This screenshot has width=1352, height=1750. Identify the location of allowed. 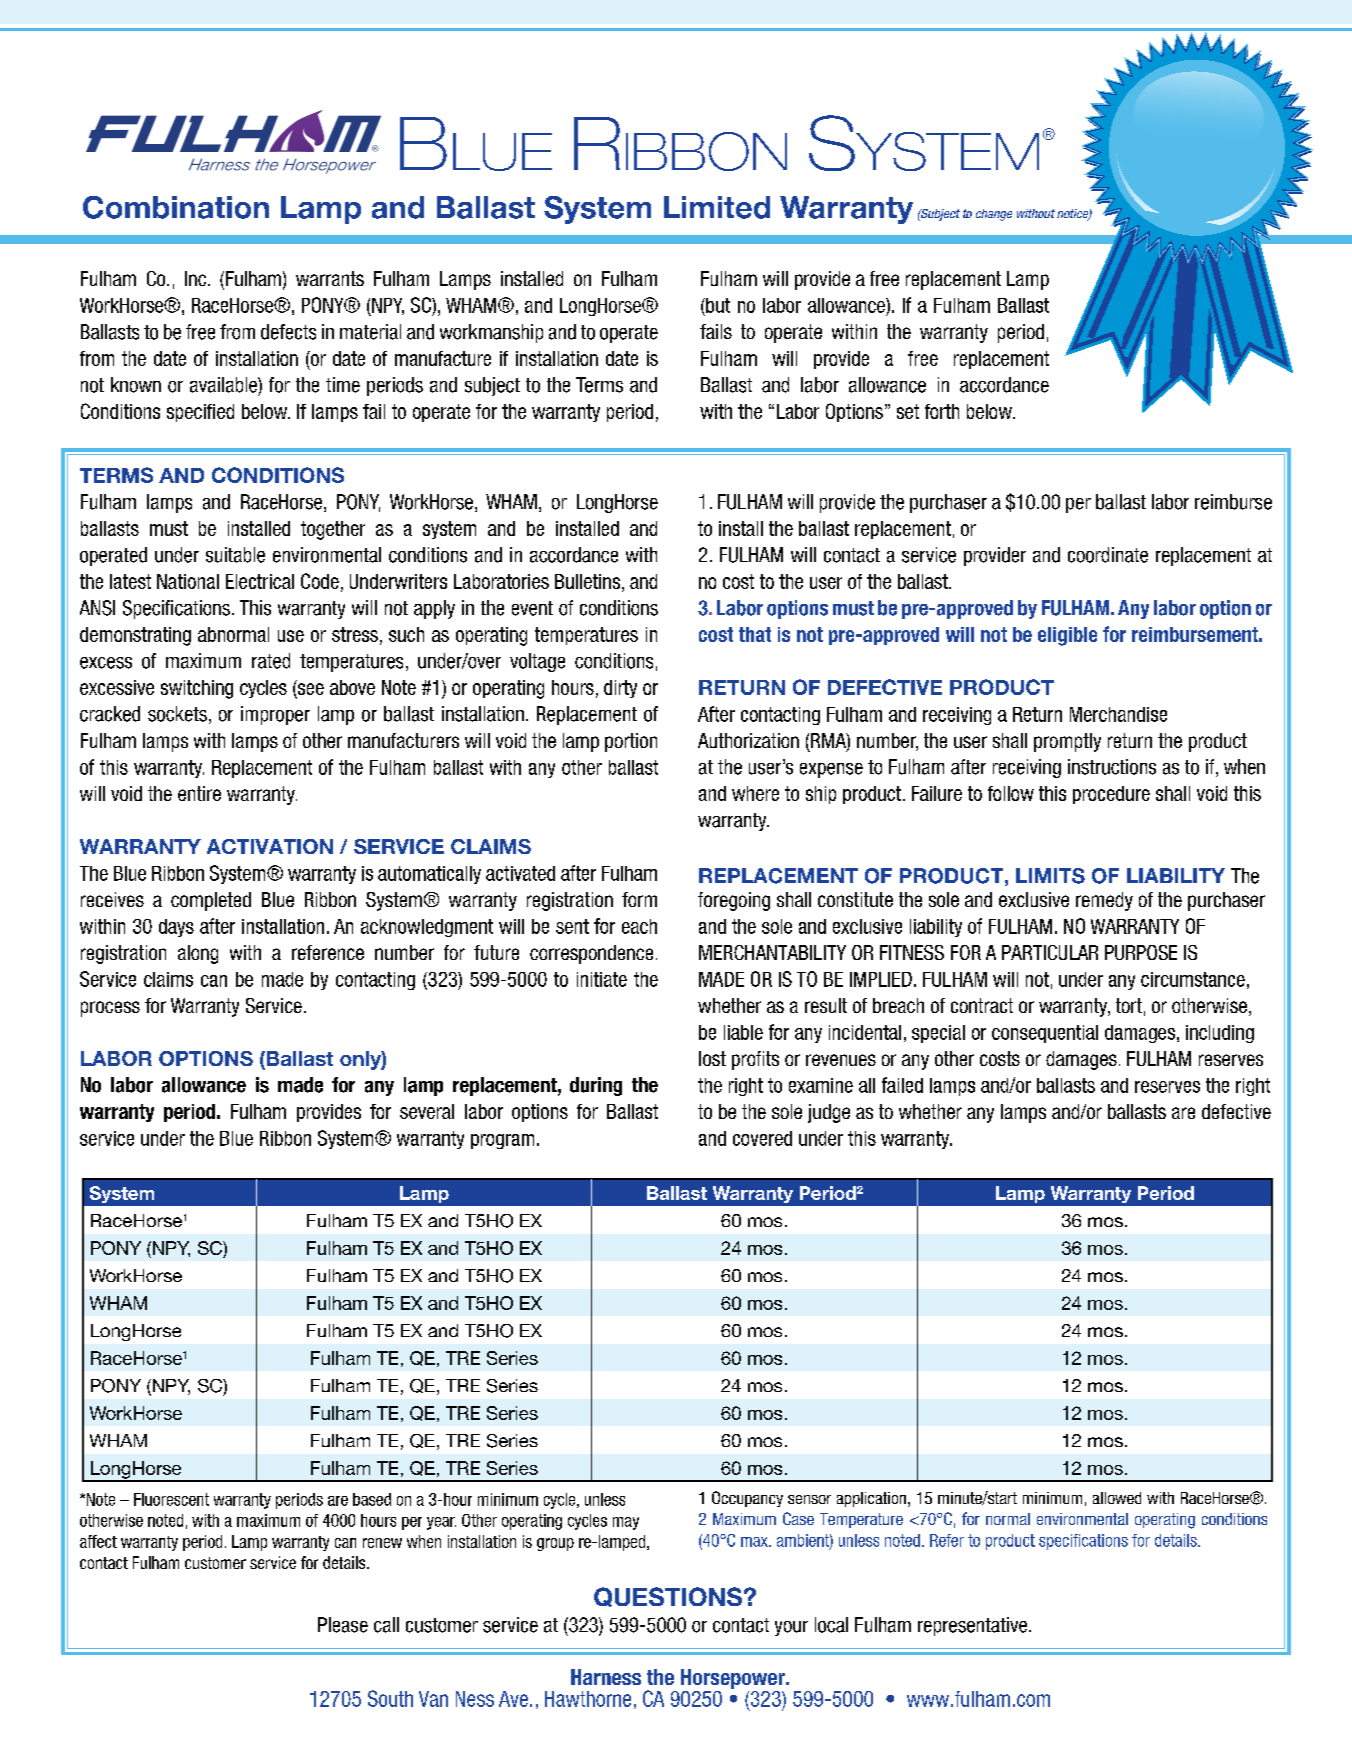
(1117, 1498).
